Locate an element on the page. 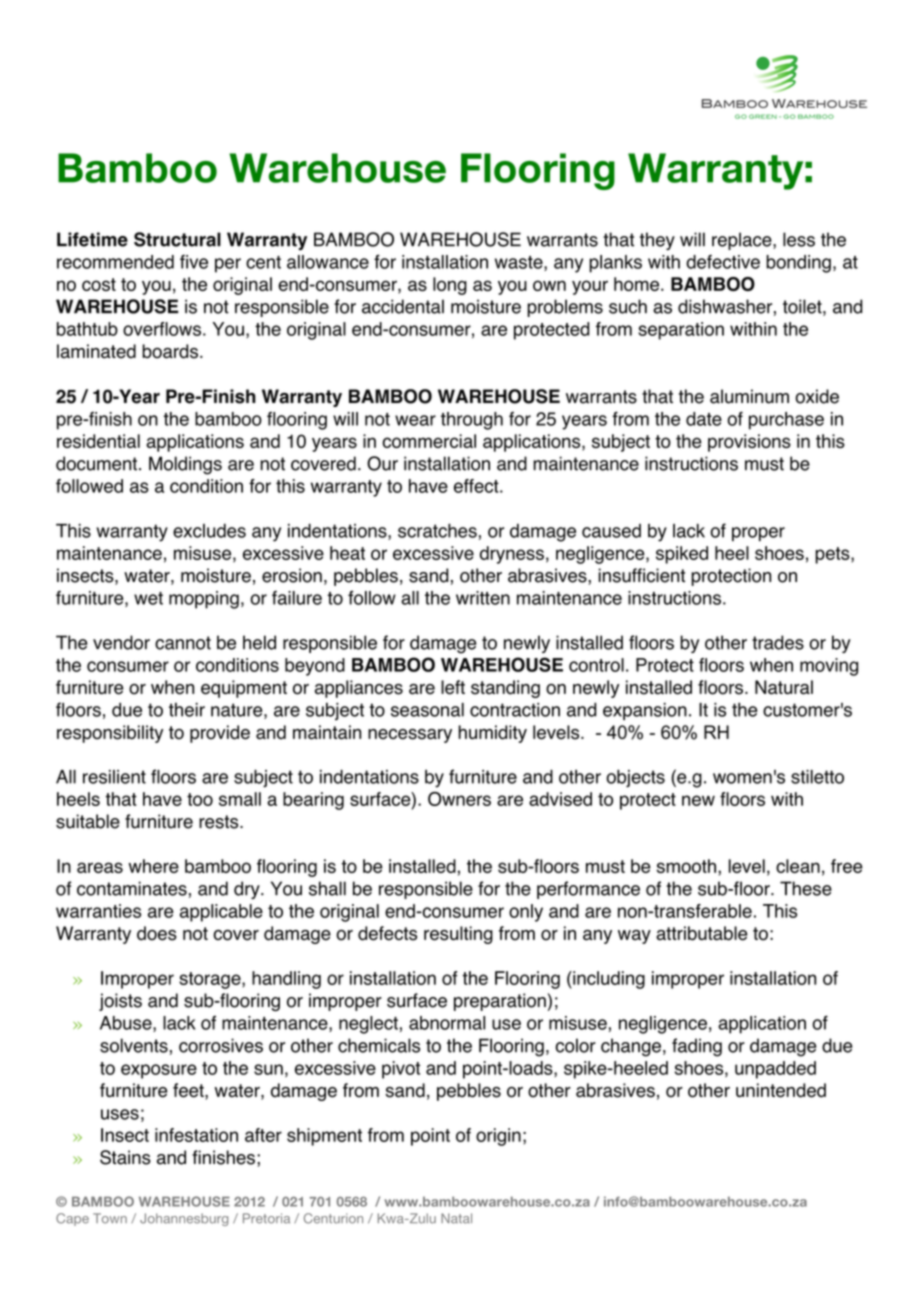  cannot is located at coordinates (183, 643).
